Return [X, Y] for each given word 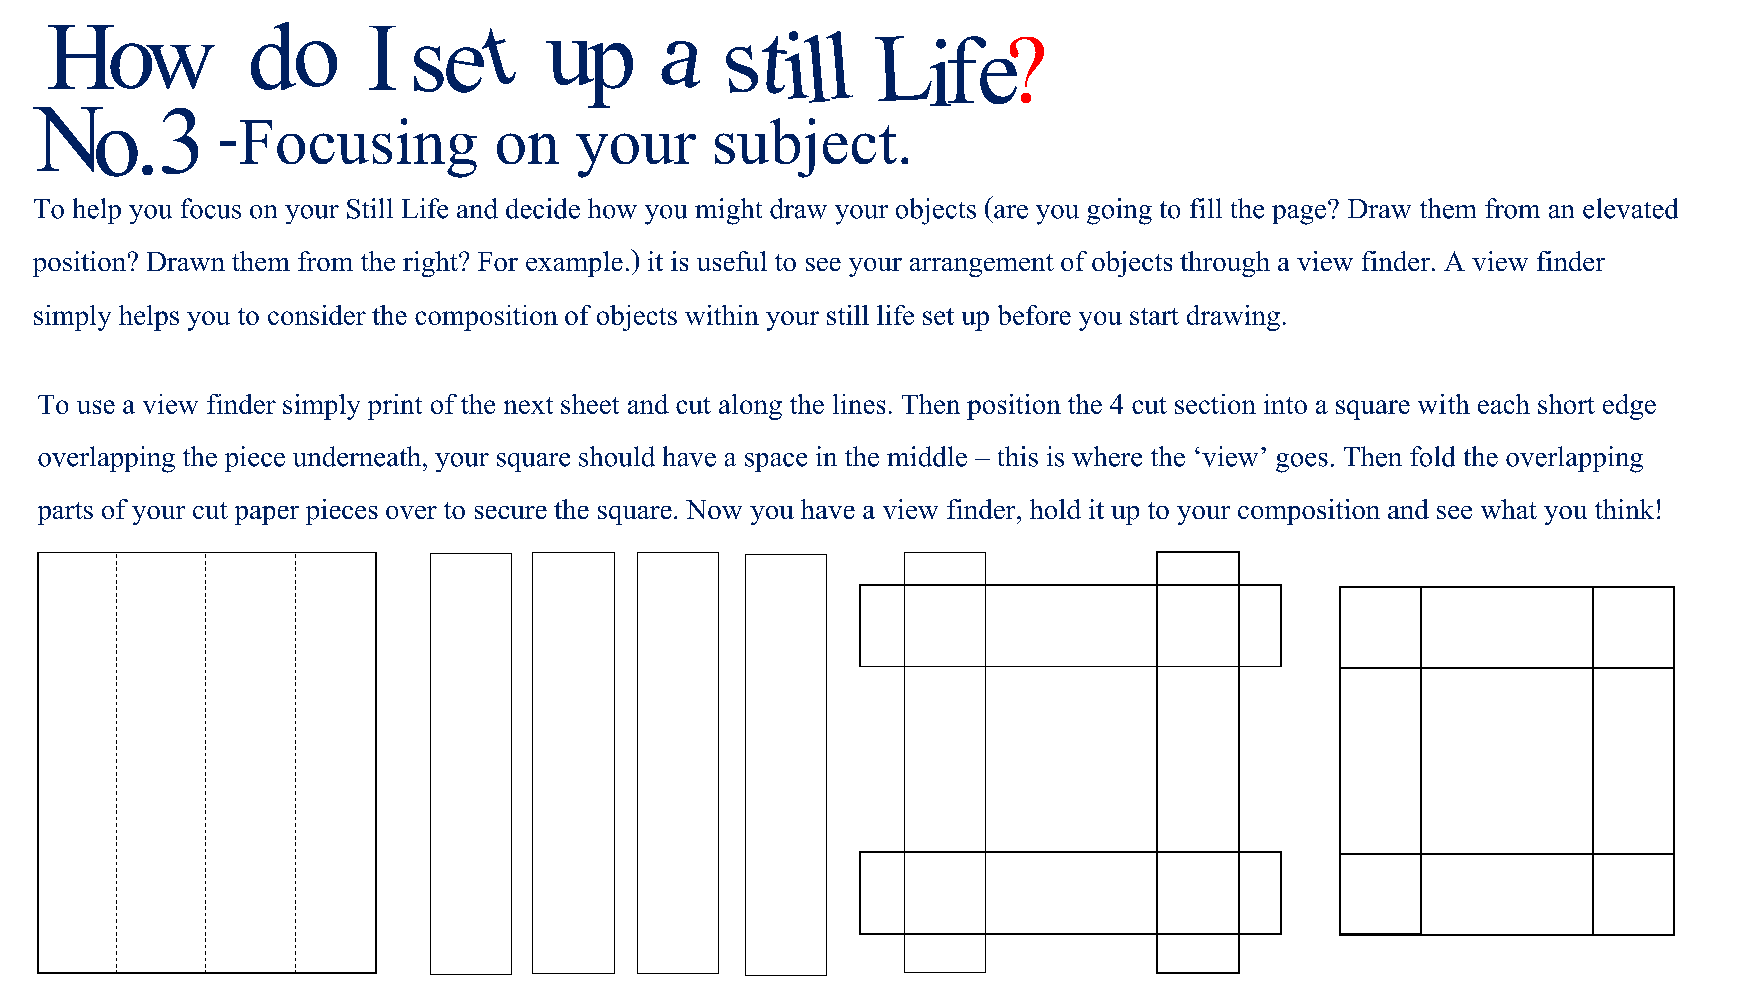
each [1504, 404]
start [1154, 316]
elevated [1630, 208]
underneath [358, 456]
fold [1432, 456]
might [728, 211]
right [431, 264]
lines [859, 404]
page [1299, 215]
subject [806, 148]
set [938, 316]
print [395, 407]
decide [543, 208]
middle [927, 456]
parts [65, 513]
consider [317, 315]
